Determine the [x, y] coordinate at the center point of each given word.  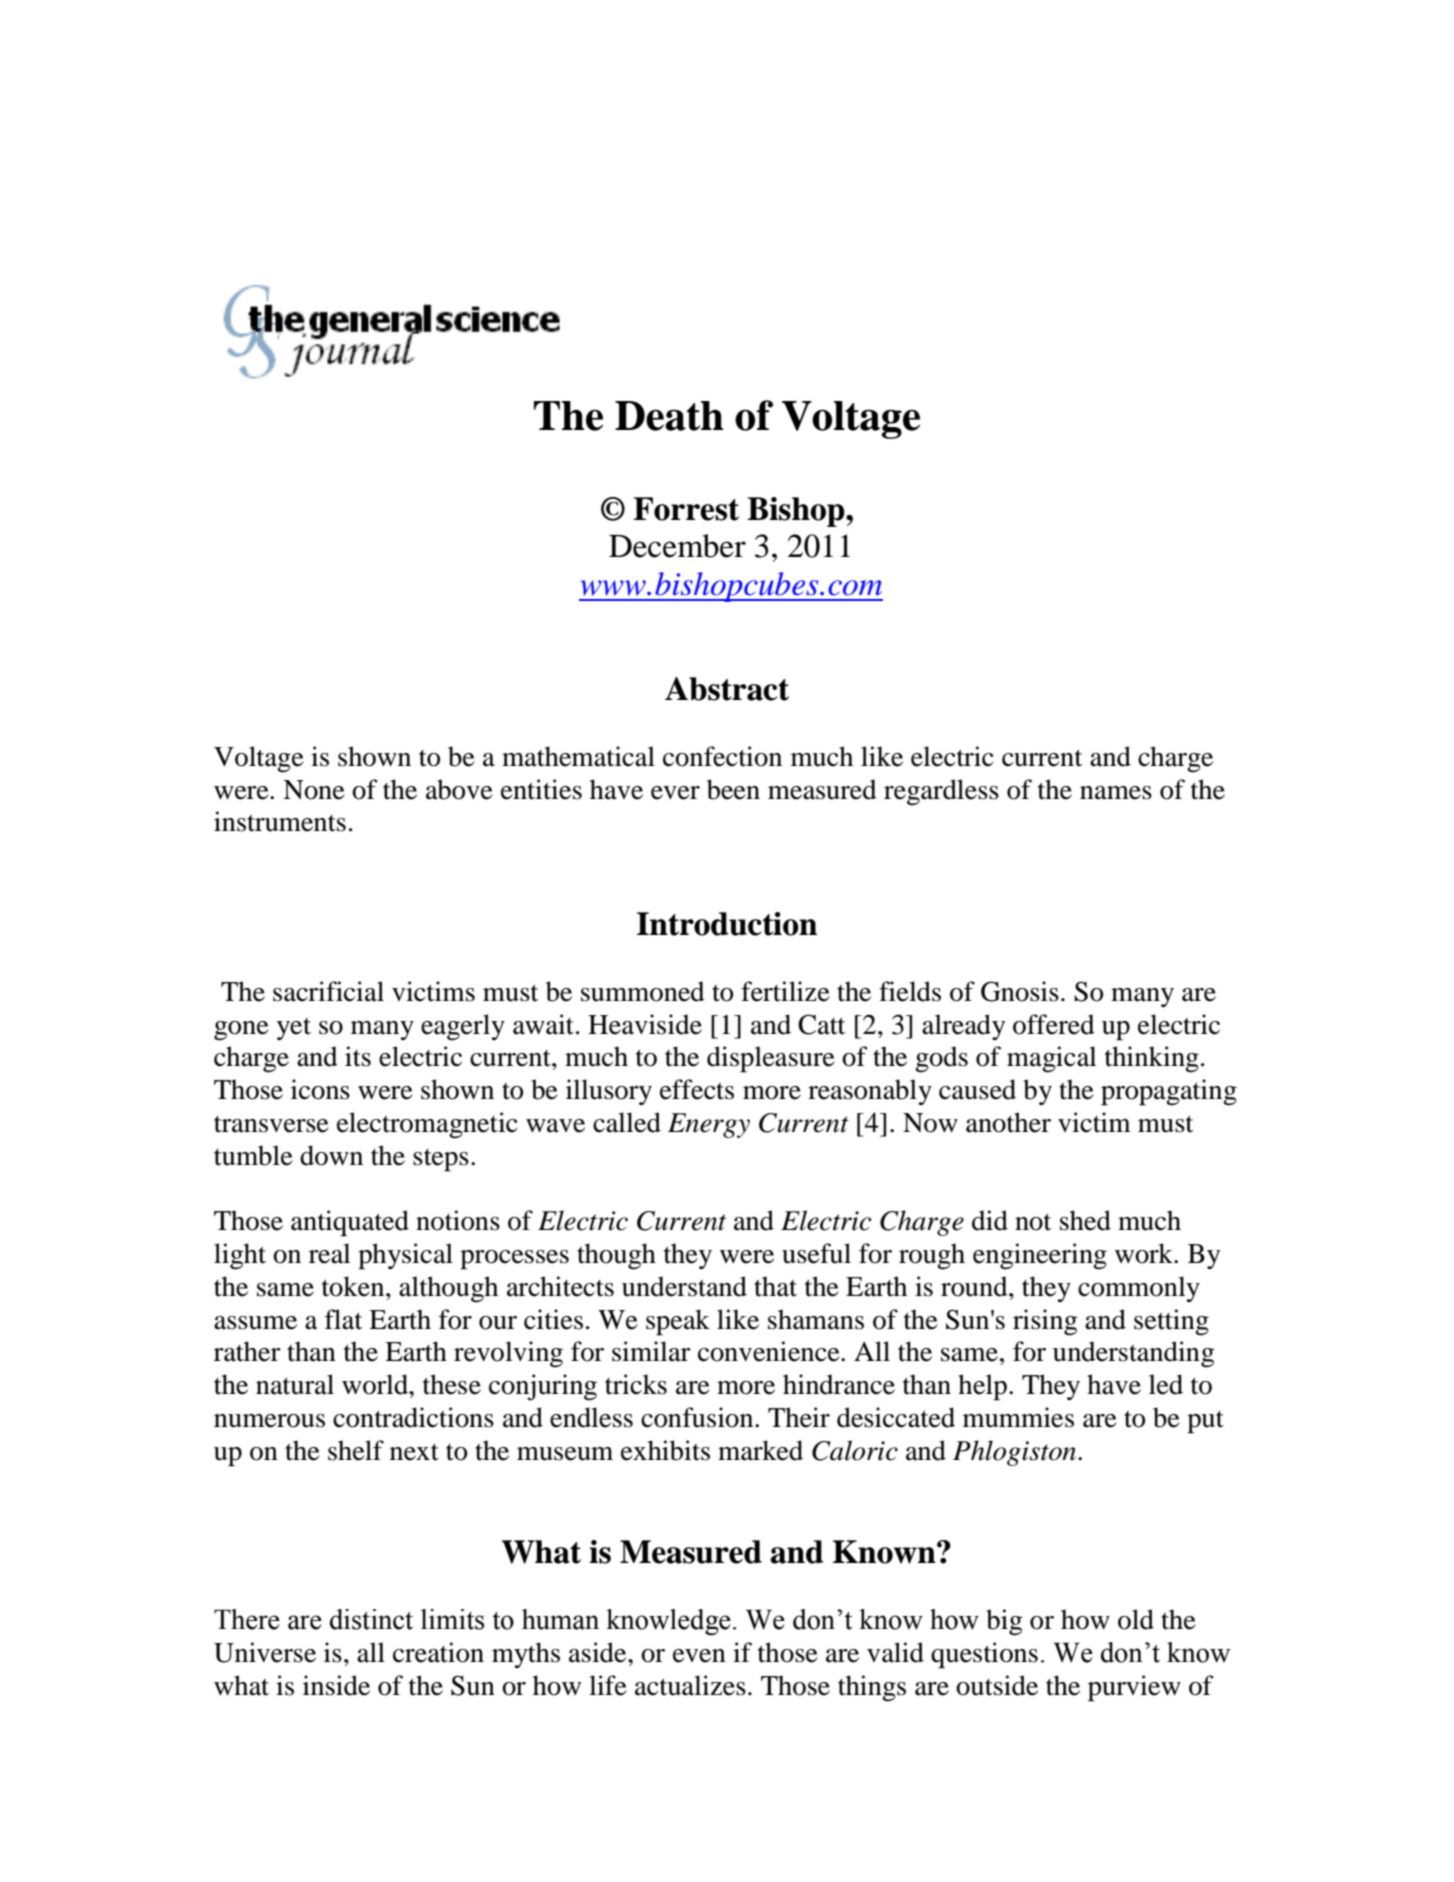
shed [1085, 1220]
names [1116, 793]
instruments [280, 821]
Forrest [686, 509]
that [775, 1286]
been [733, 789]
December [677, 546]
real [329, 1253]
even [699, 1656]
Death [669, 416]
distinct [371, 1619]
